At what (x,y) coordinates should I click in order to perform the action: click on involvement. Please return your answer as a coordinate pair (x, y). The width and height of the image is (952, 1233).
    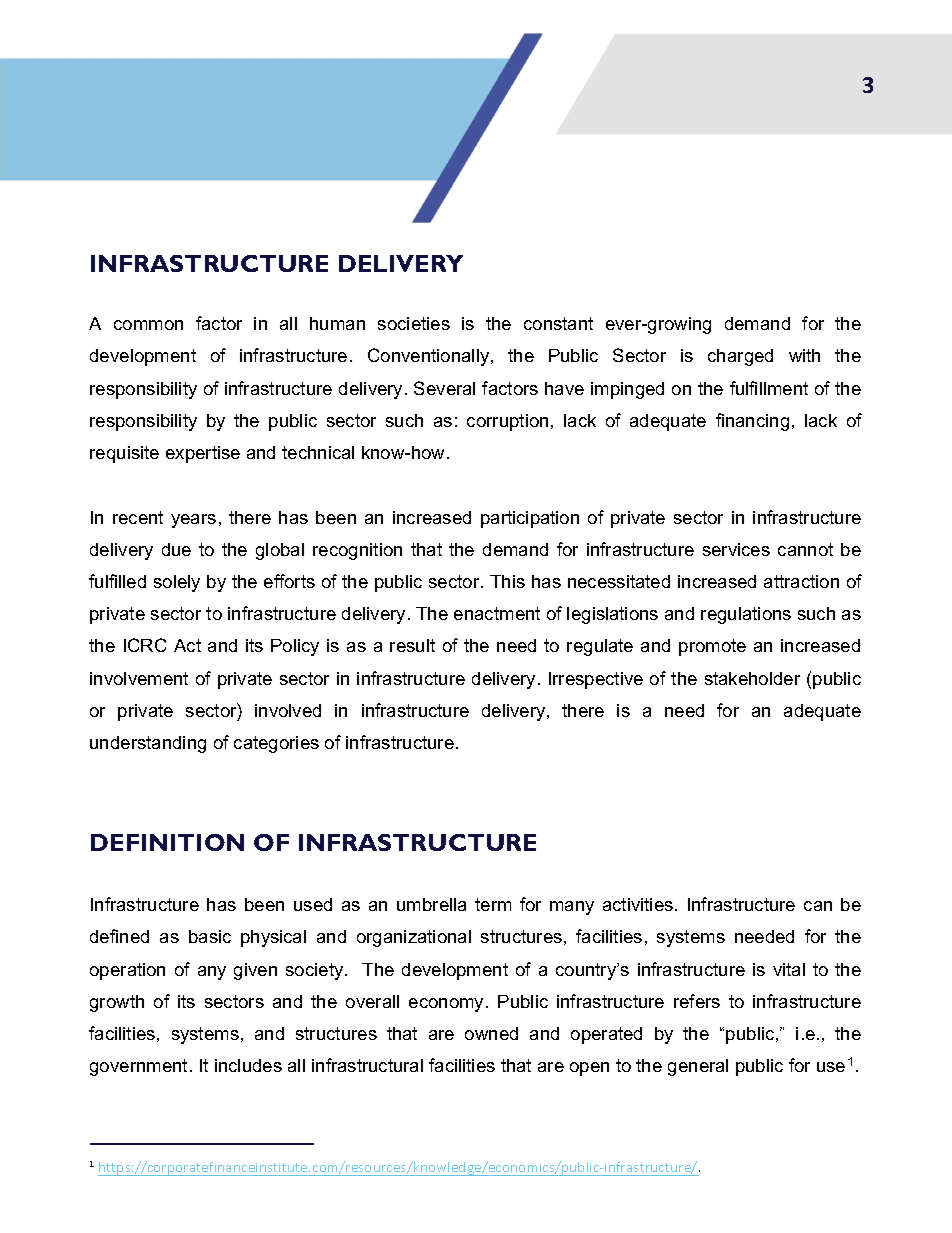
    Looking at the image, I should click on (139, 678).
